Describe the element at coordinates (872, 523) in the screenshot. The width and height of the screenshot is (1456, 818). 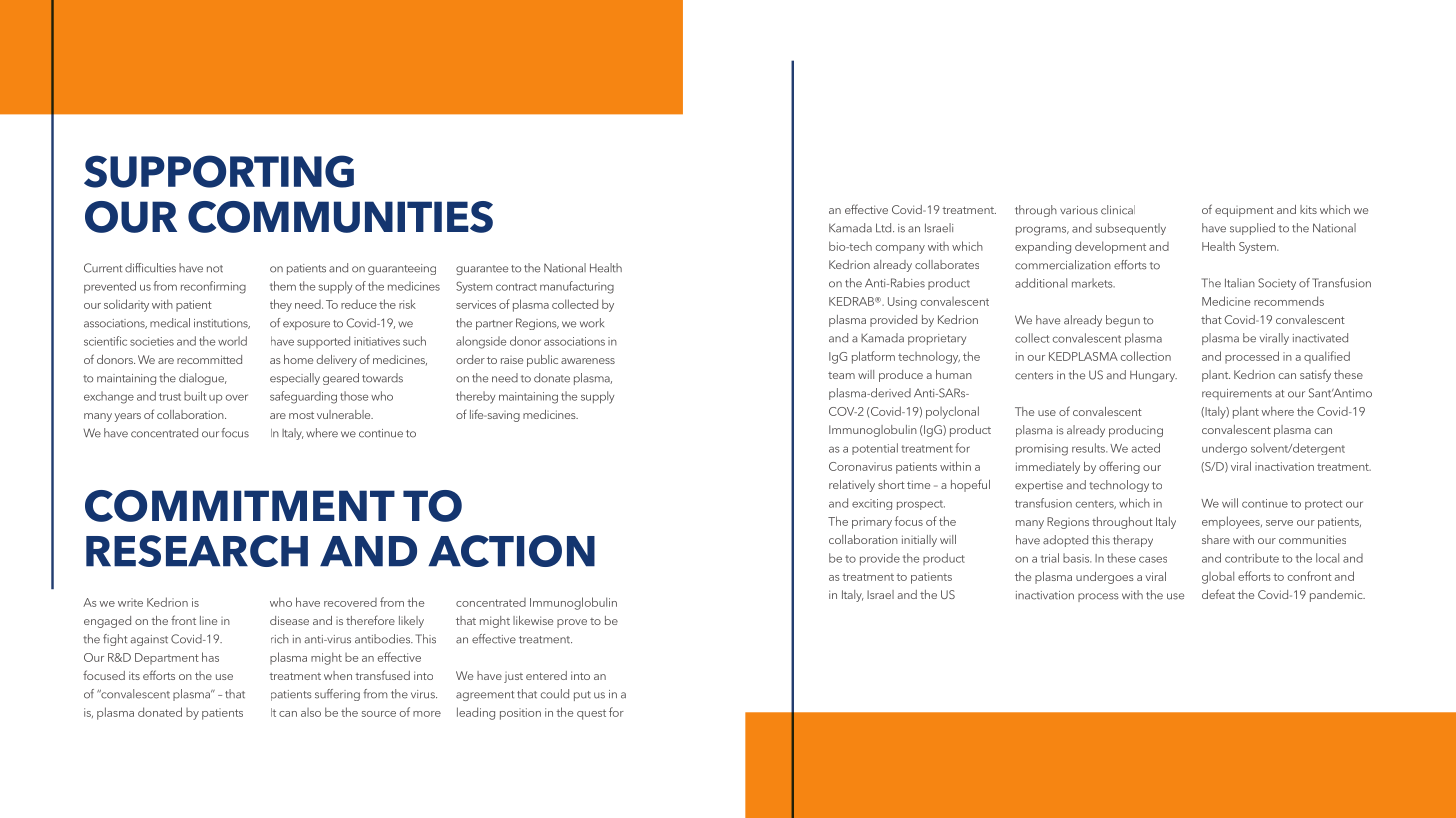
I see `primary` at that location.
